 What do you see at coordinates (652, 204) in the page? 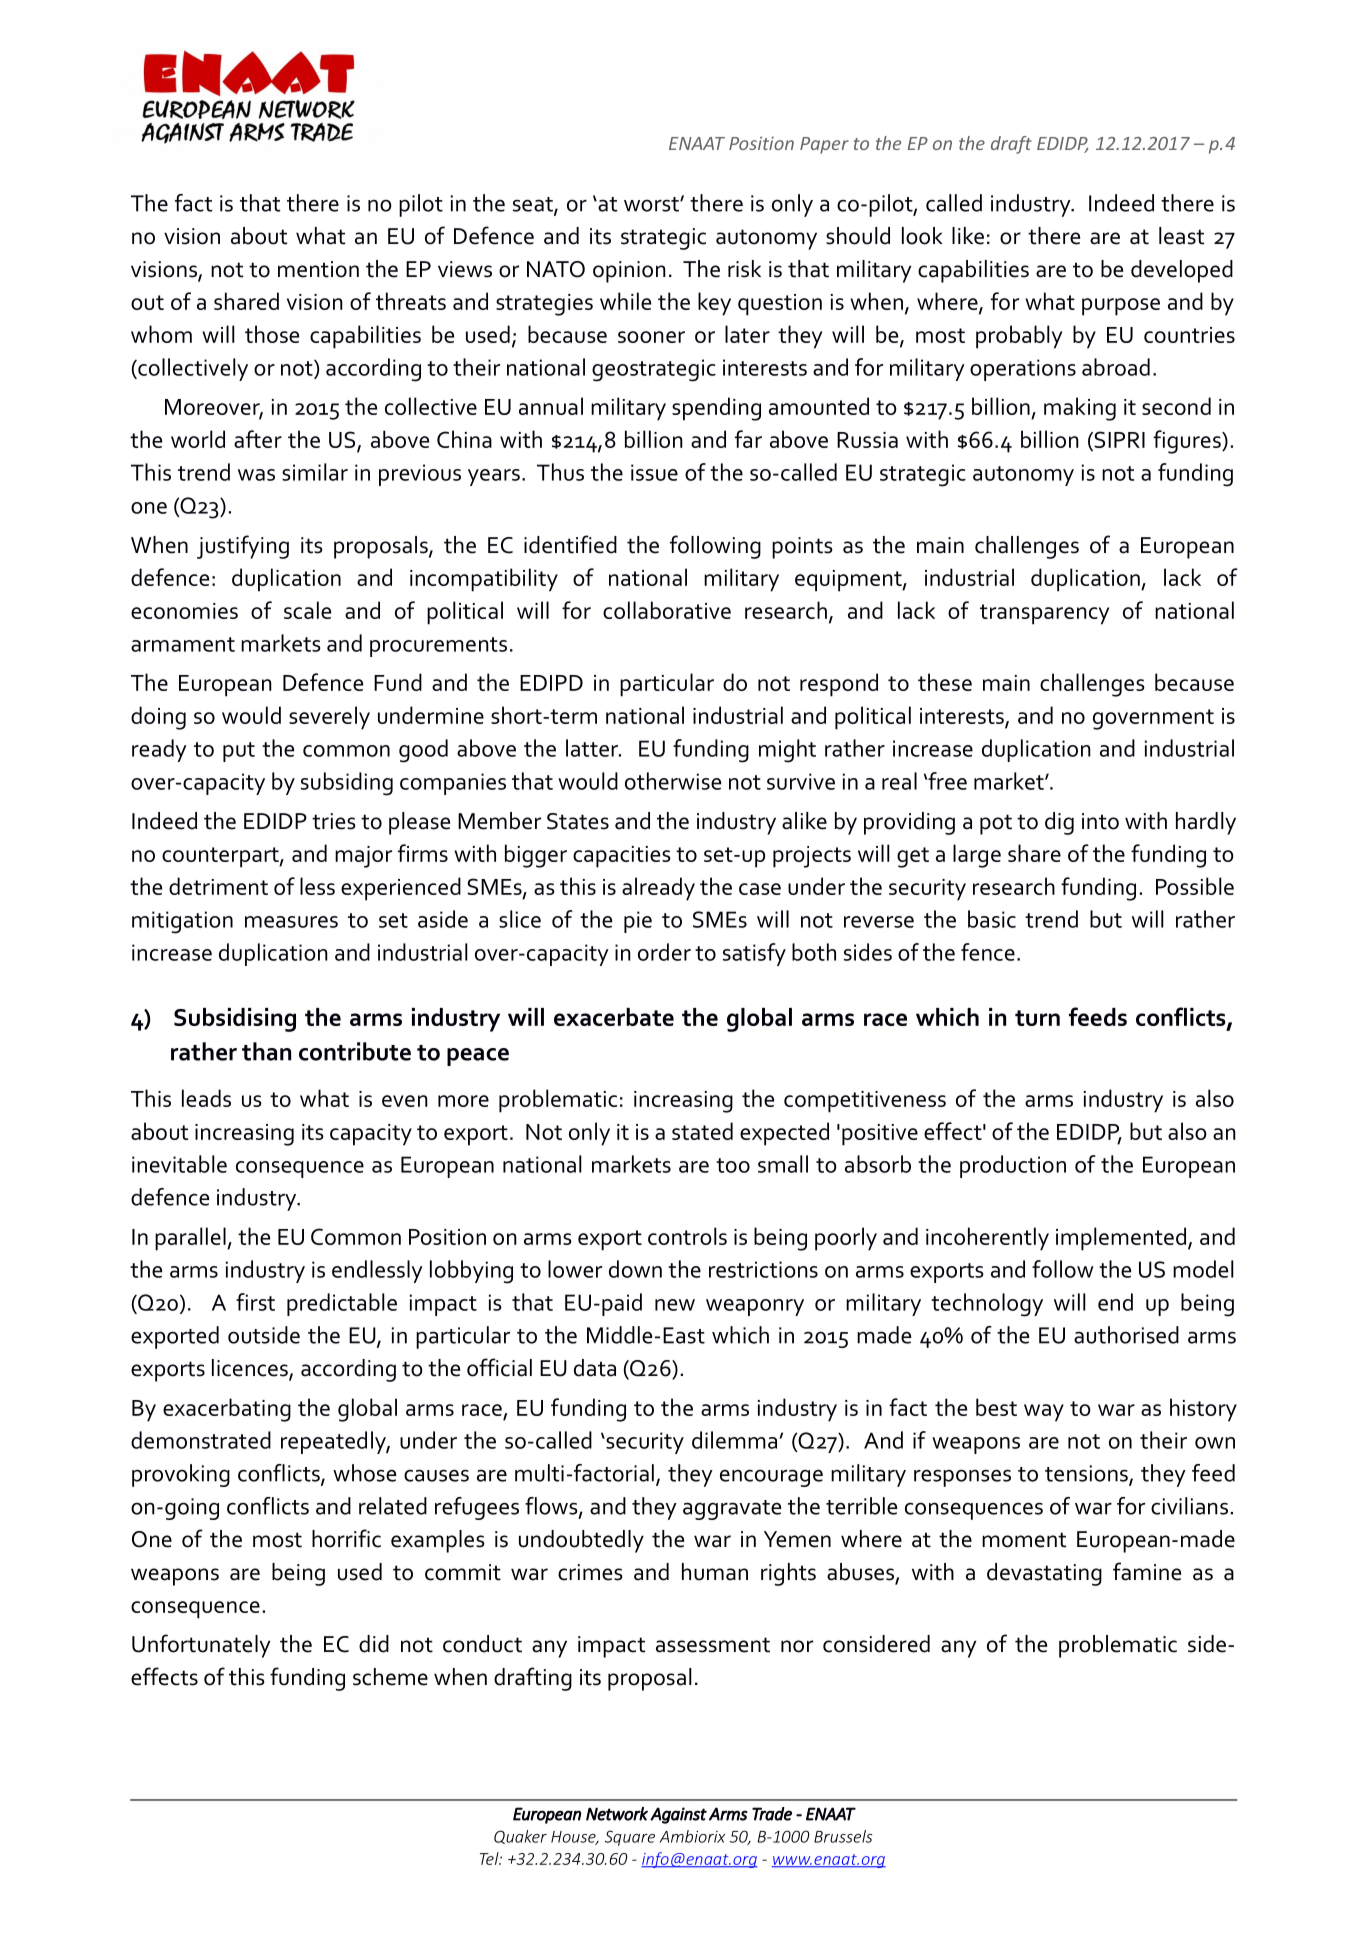
I see `worst` at bounding box center [652, 204].
